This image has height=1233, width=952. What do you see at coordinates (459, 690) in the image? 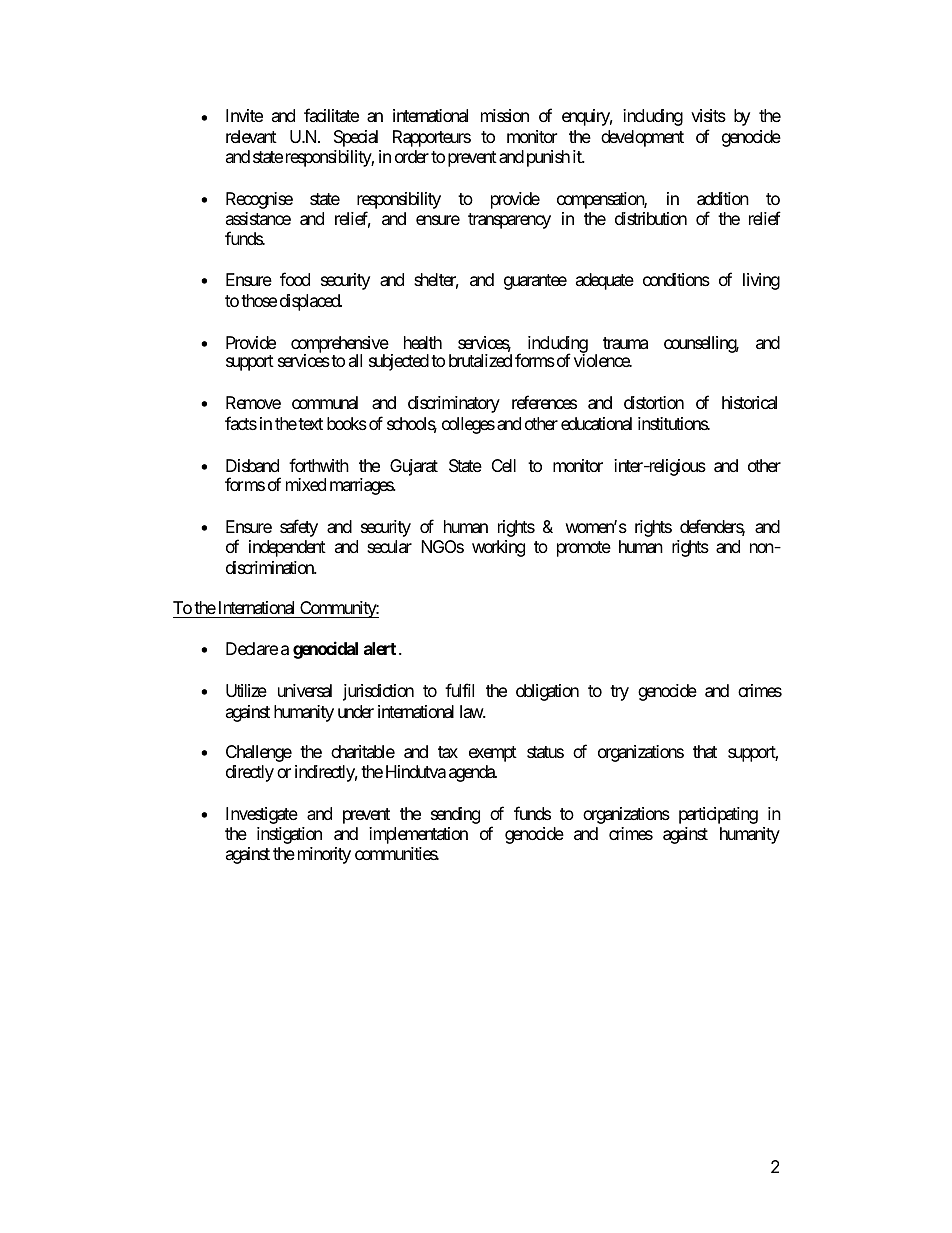
I see `fulfil` at bounding box center [459, 690].
